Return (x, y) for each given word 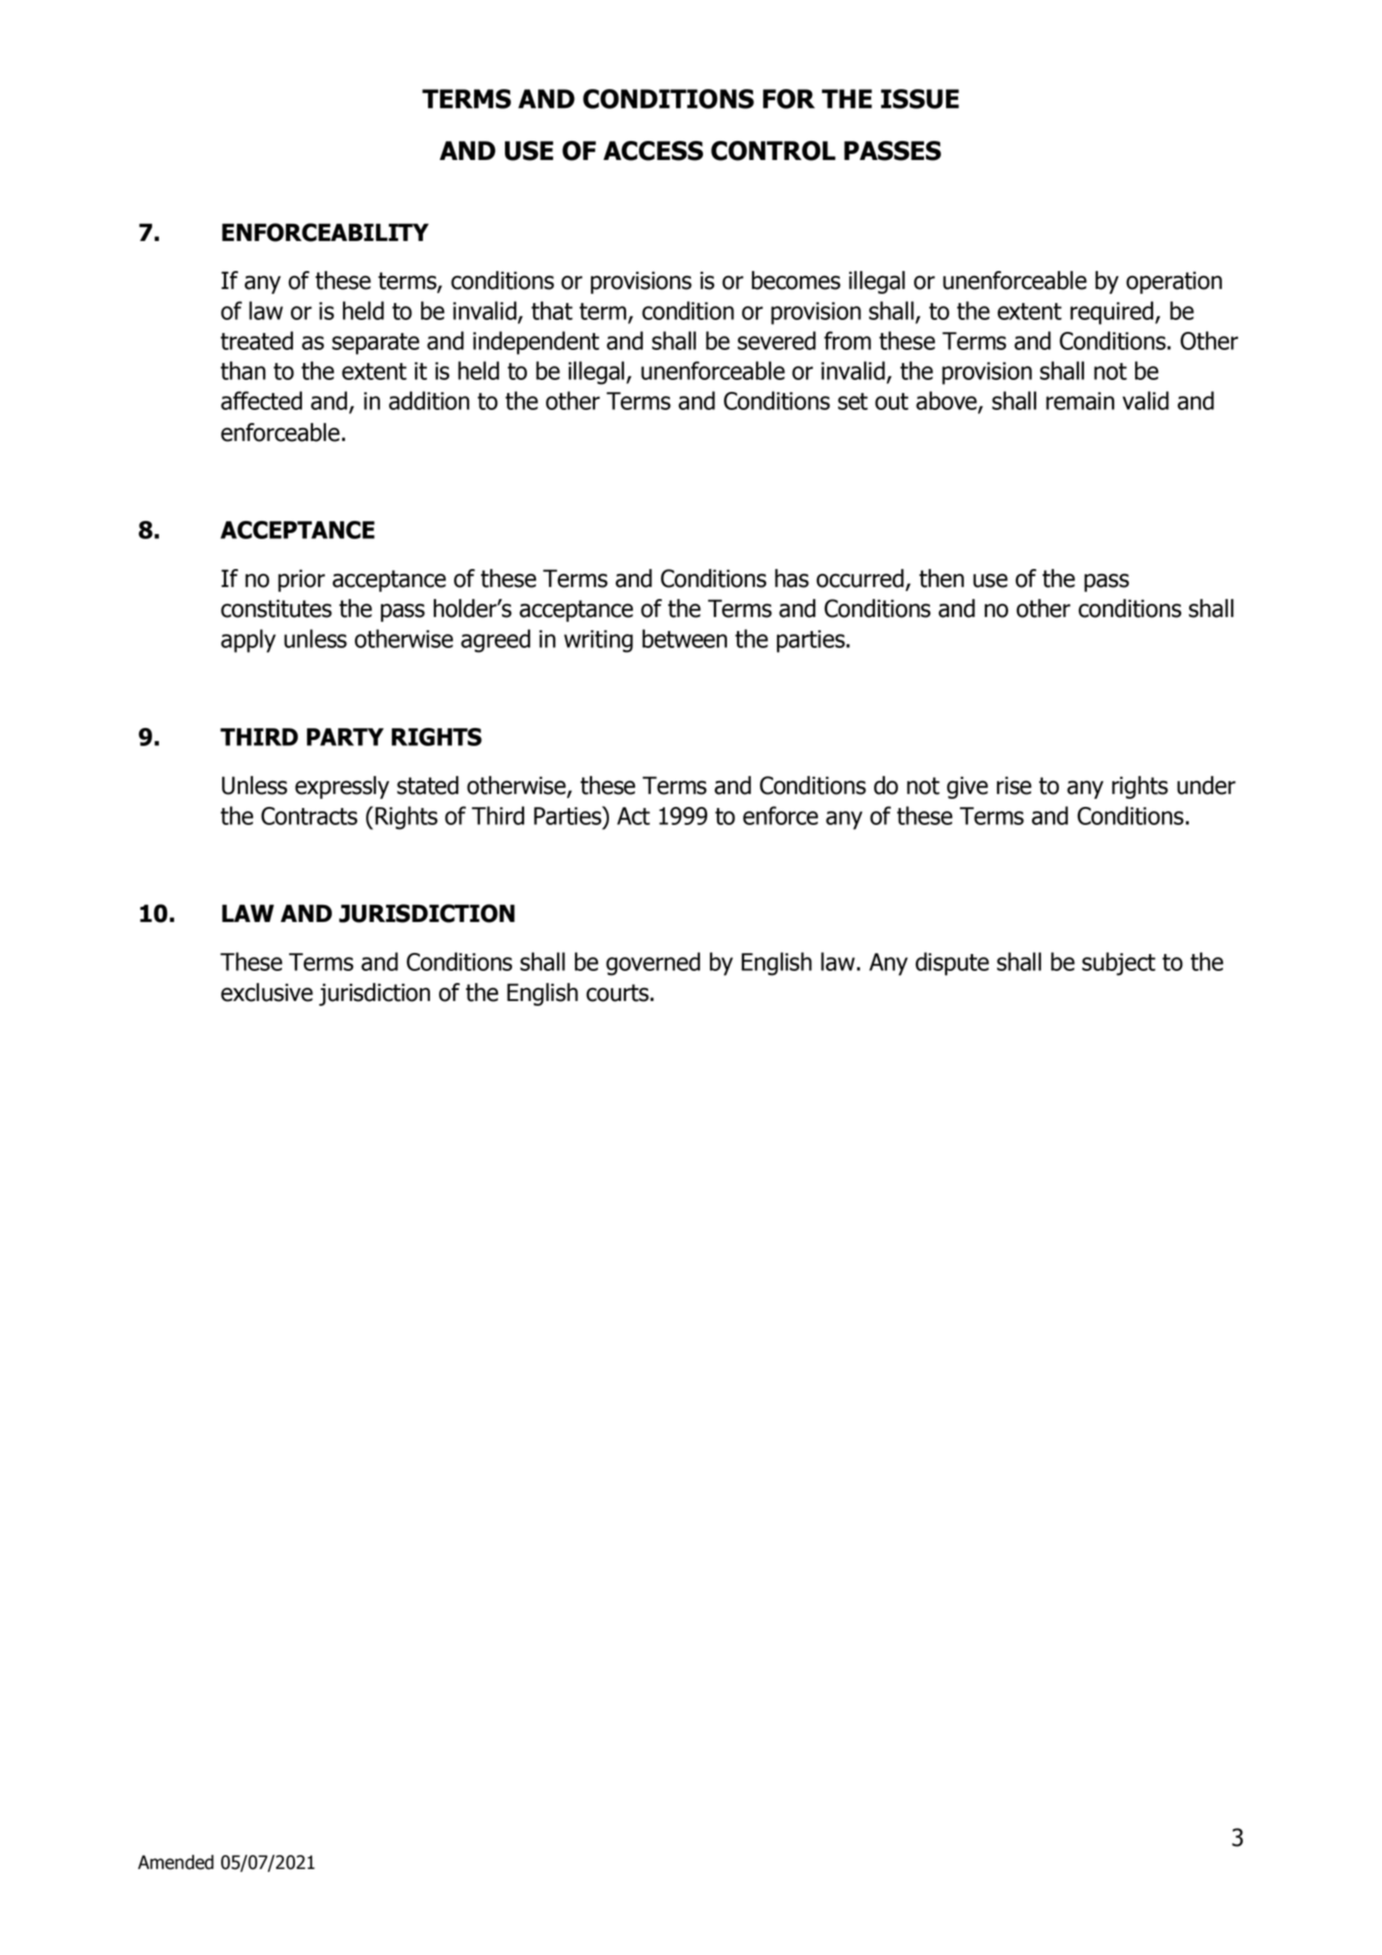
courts (618, 993)
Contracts (309, 816)
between (684, 638)
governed (653, 964)
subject (1119, 964)
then (941, 578)
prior (301, 580)
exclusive (267, 992)
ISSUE (920, 99)
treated (257, 340)
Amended (176, 1862)
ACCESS (653, 151)
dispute (952, 964)
